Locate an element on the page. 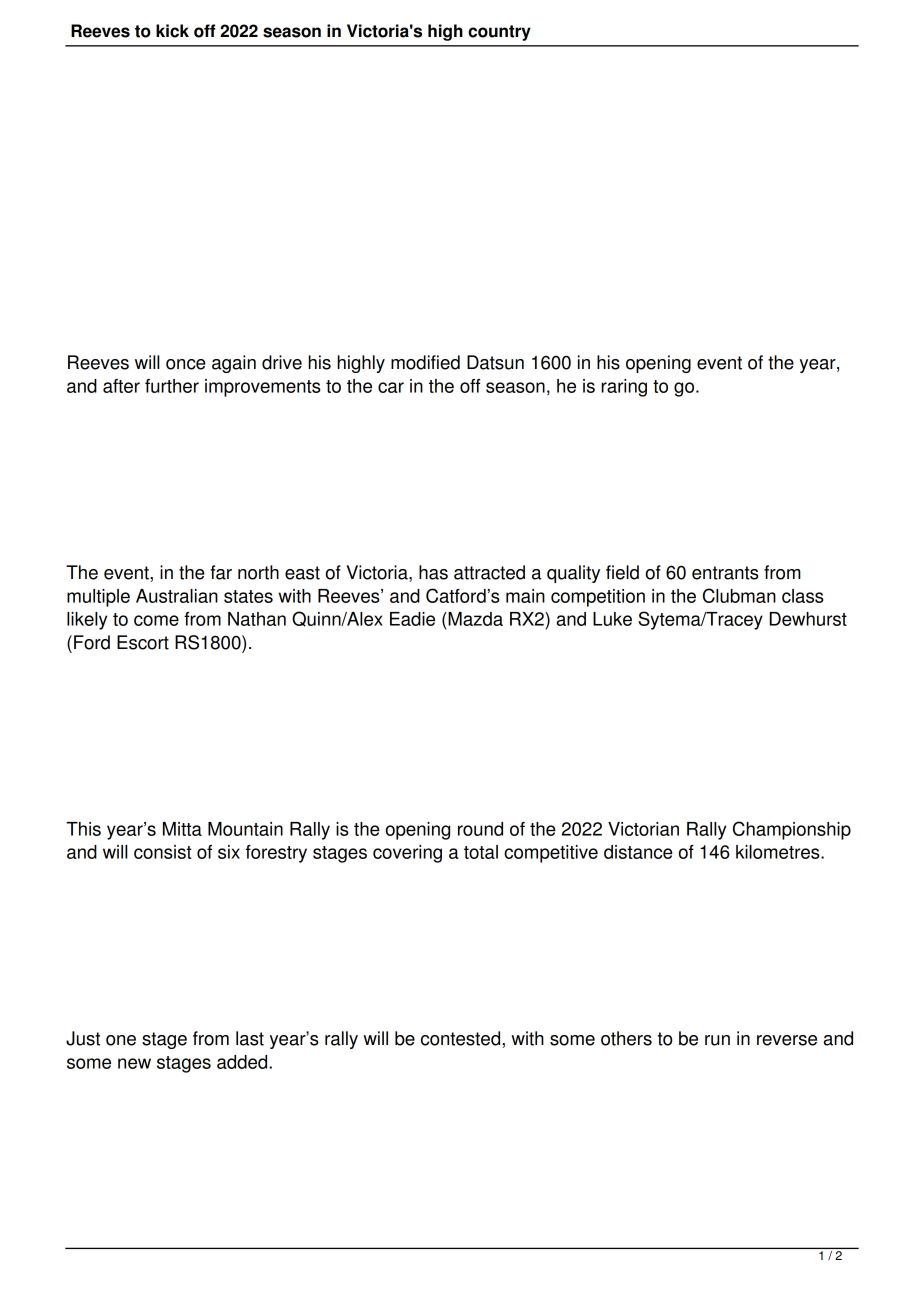 Image resolution: width=924 pixels, height=1308 pixels. entrants is located at coordinates (725, 573).
